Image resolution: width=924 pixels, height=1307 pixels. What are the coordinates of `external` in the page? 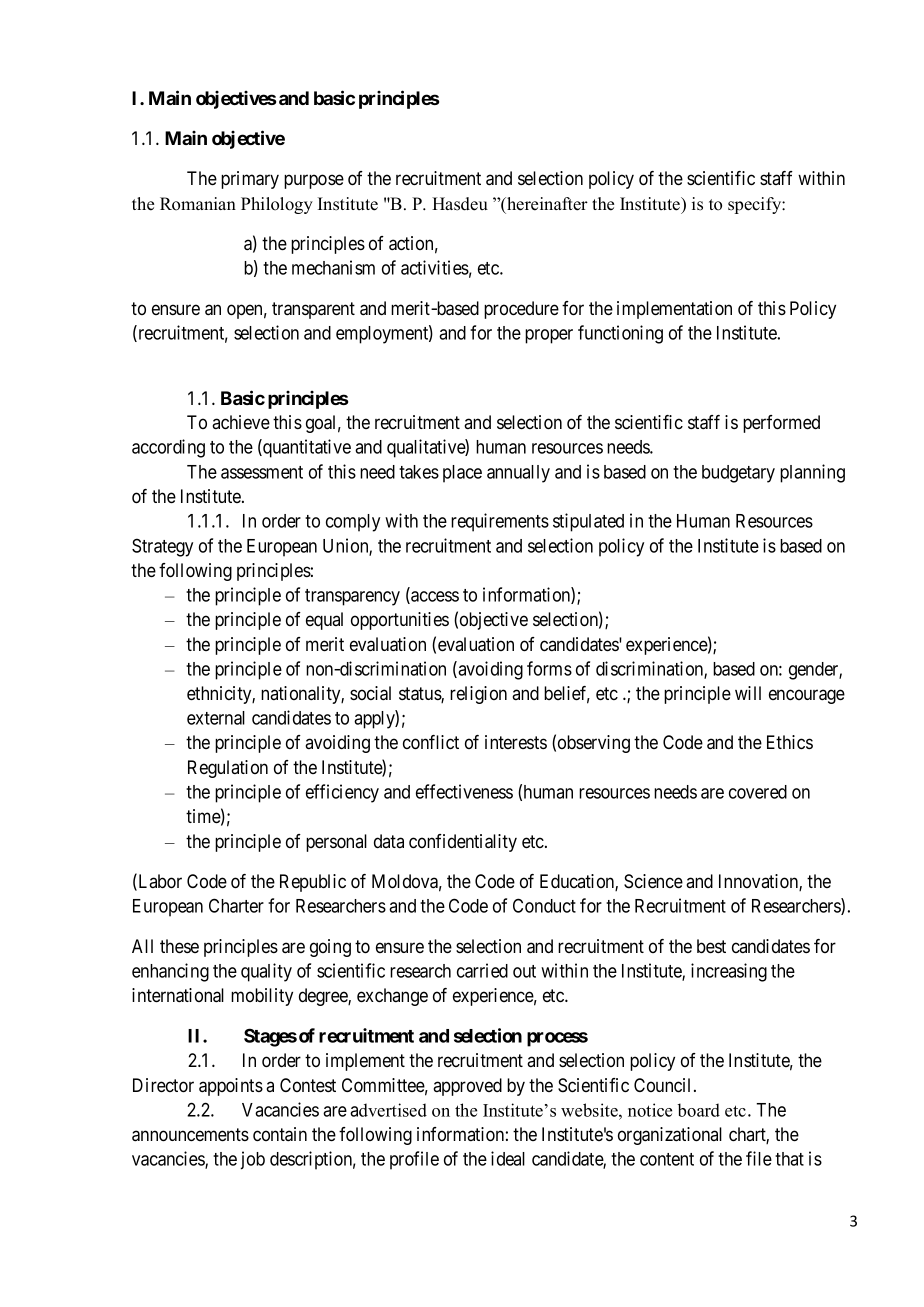 It's located at (216, 718).
